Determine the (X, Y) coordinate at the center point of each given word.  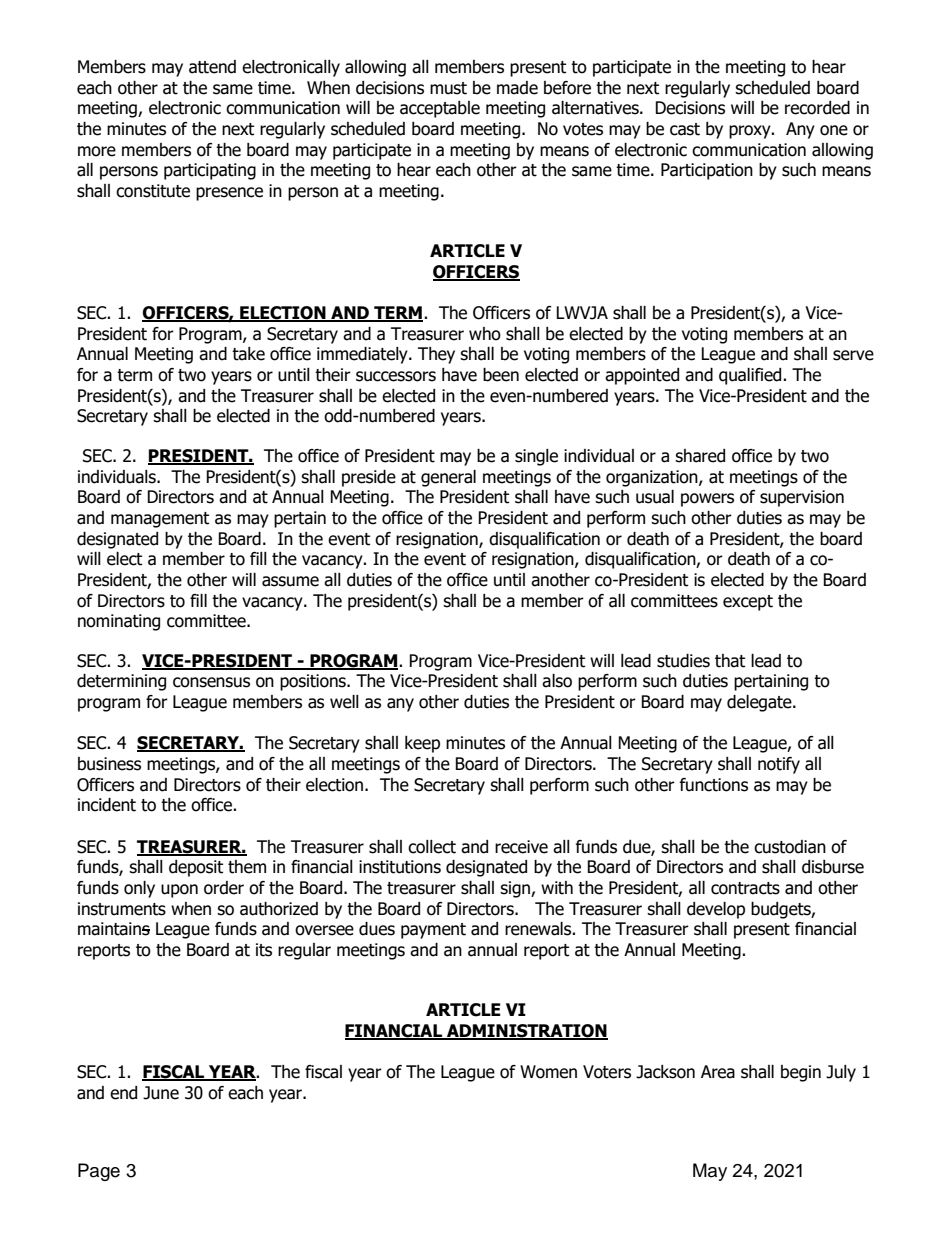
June (161, 1093)
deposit (196, 868)
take (248, 354)
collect (432, 847)
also (557, 681)
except (748, 603)
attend (212, 67)
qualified (751, 376)
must (448, 88)
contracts (745, 888)
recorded (817, 108)
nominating (119, 622)
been (501, 375)
